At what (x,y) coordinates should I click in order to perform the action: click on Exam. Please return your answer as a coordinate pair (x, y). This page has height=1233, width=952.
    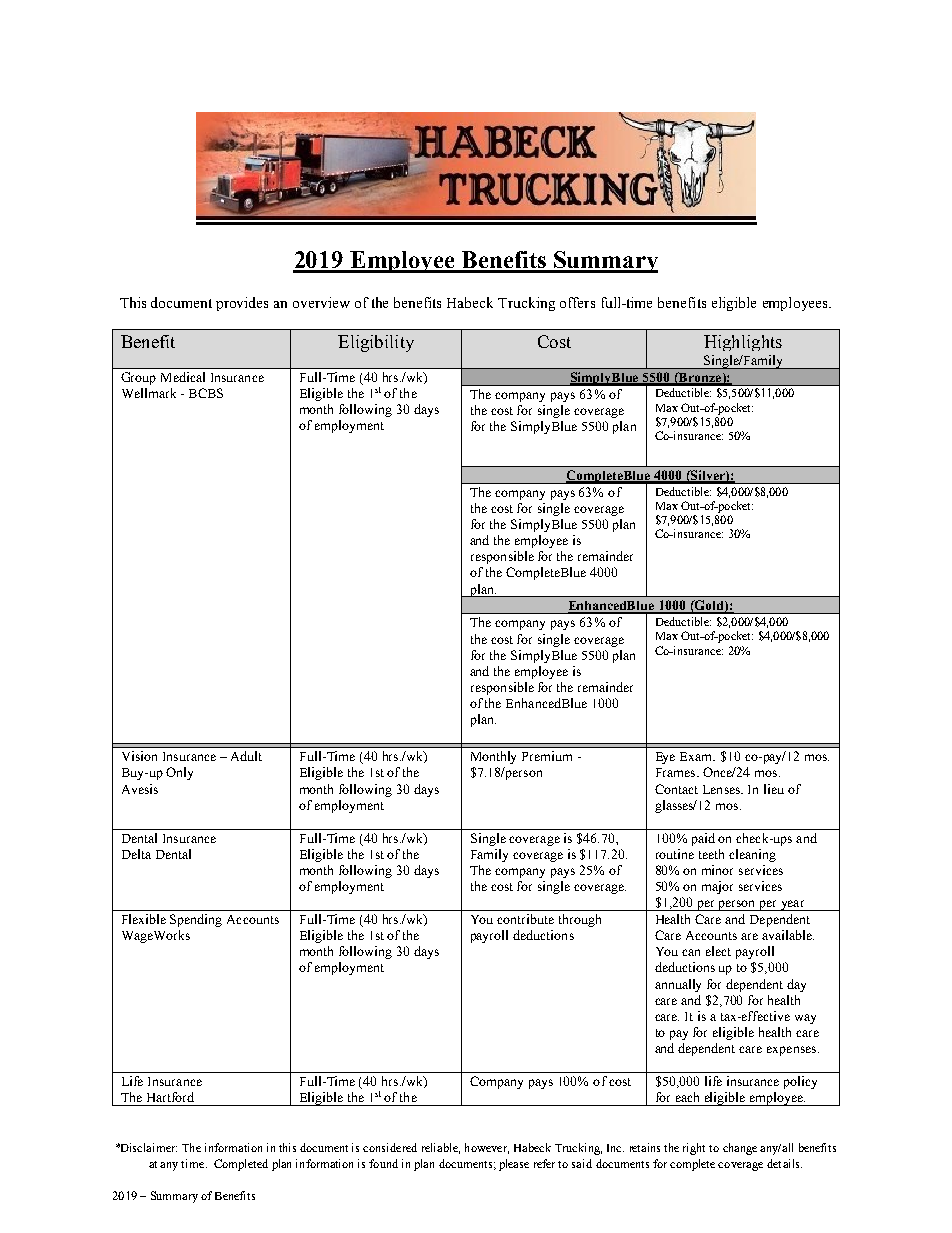
    Looking at the image, I should click on (697, 756).
